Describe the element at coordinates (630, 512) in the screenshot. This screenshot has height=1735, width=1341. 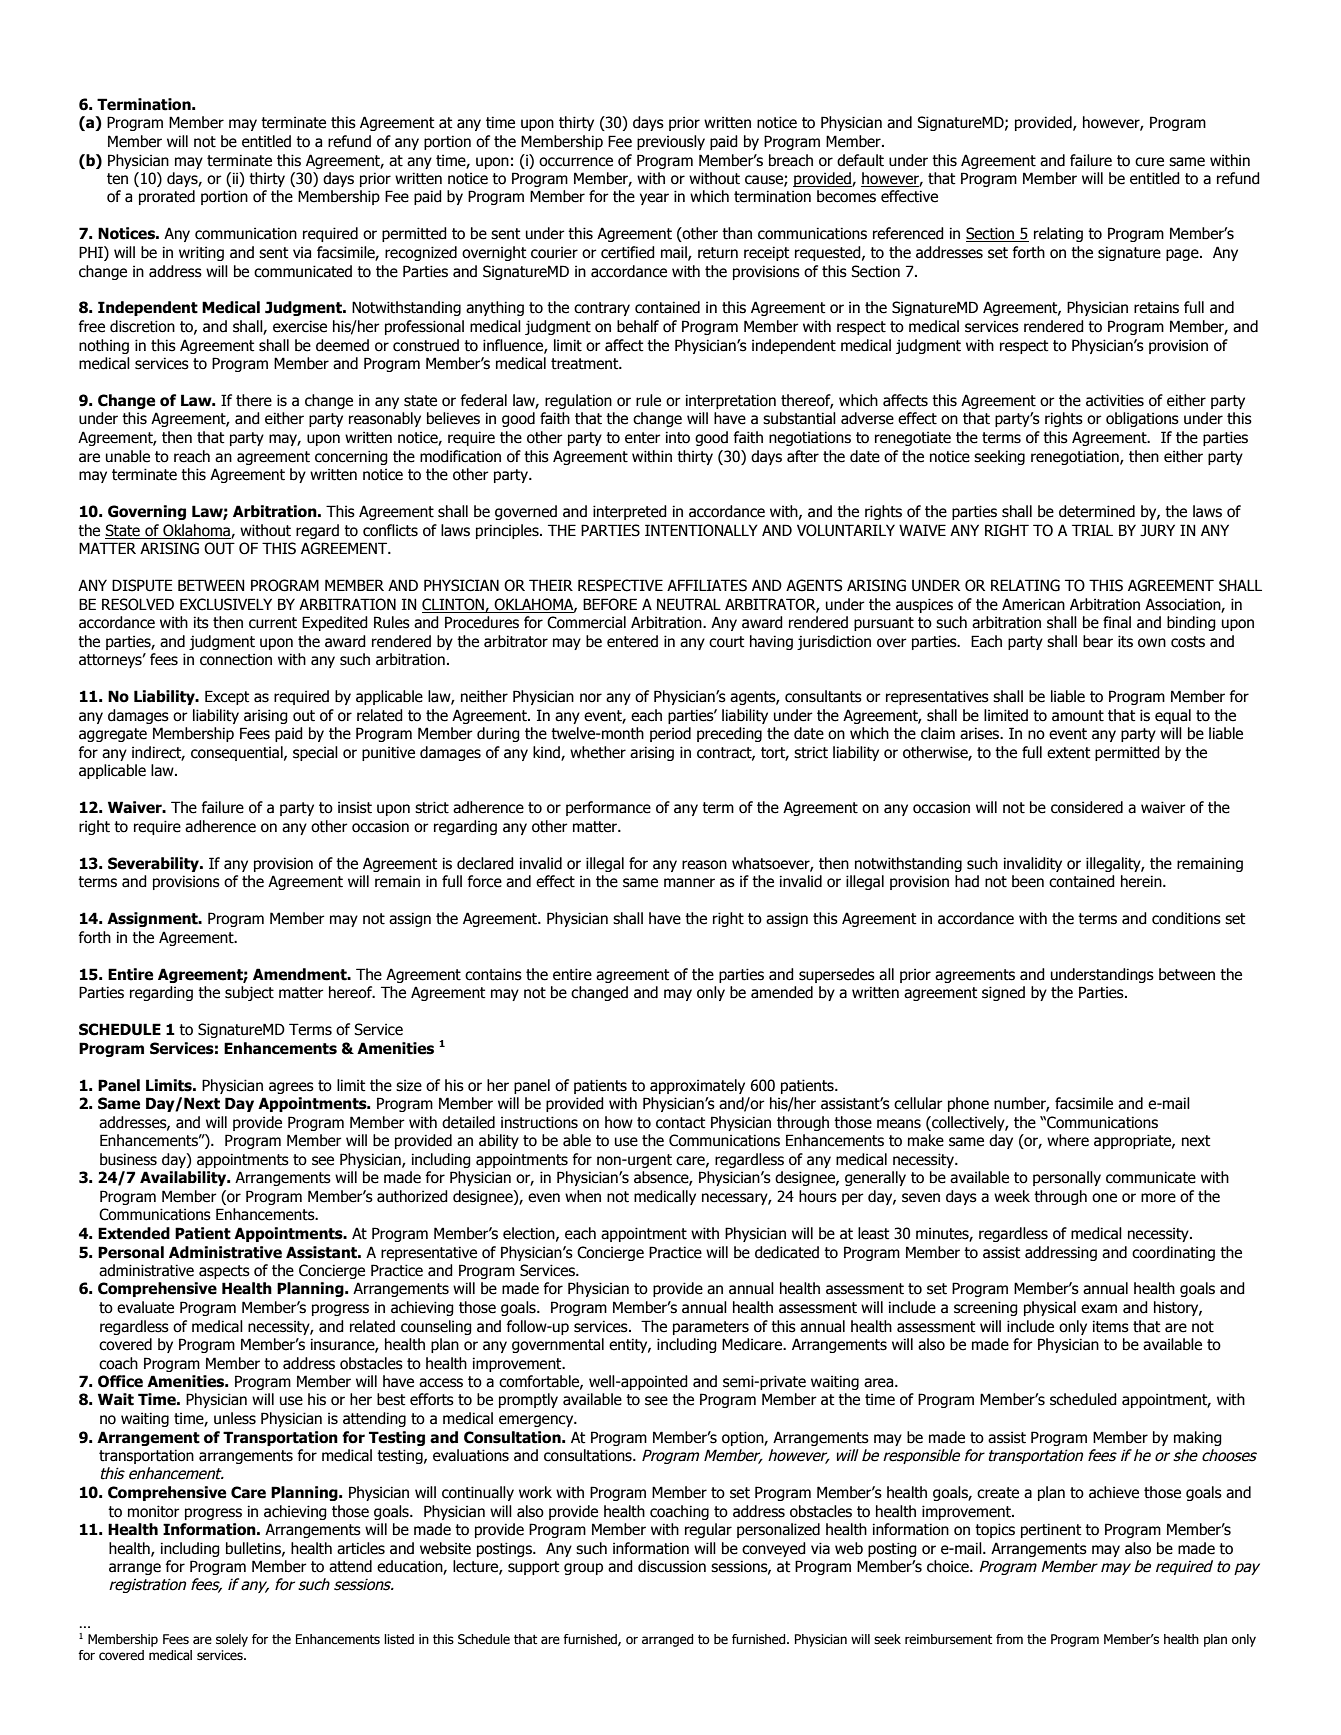
I see `interpreted` at that location.
